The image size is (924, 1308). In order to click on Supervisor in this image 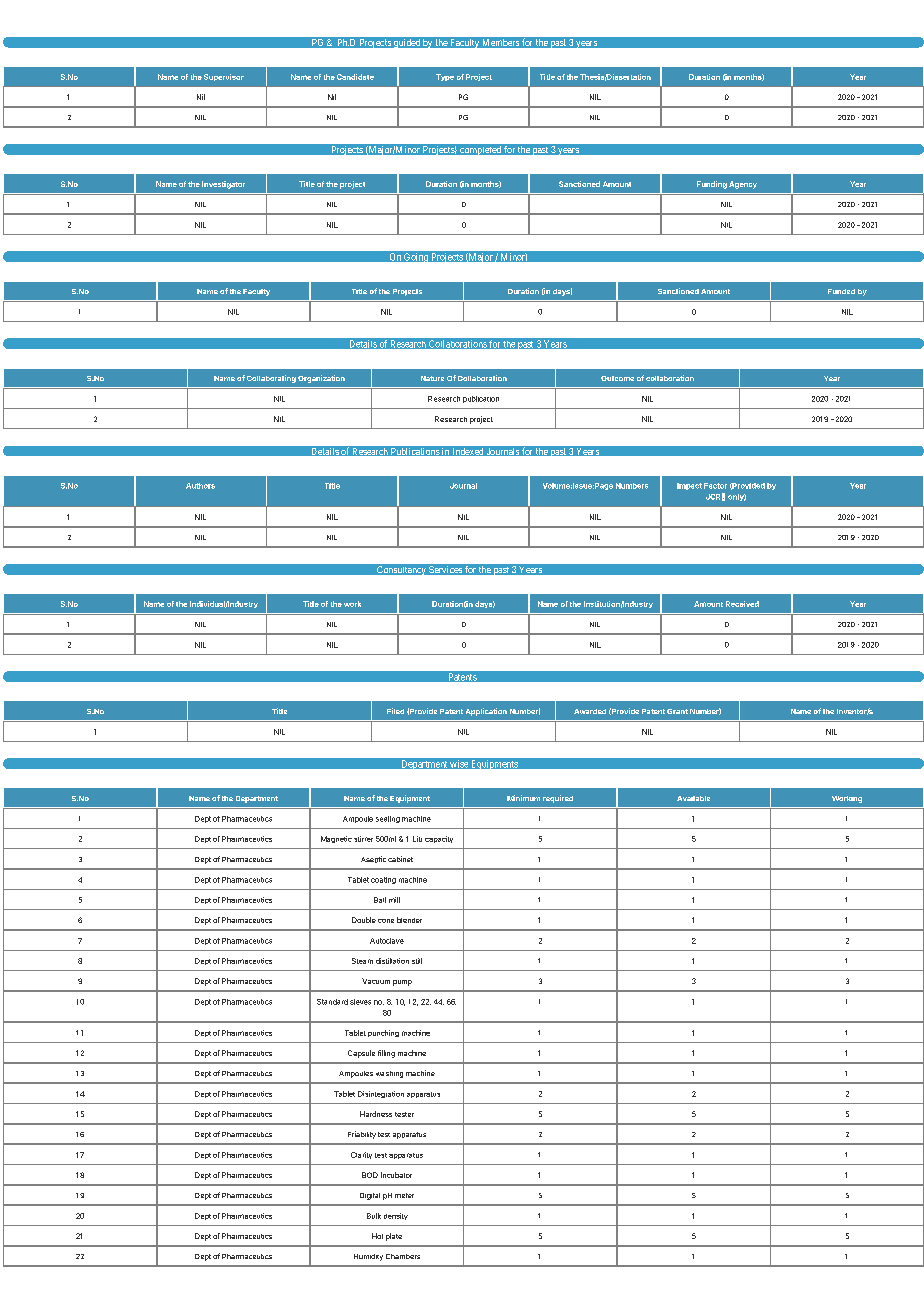, I will do `click(224, 77)`.
